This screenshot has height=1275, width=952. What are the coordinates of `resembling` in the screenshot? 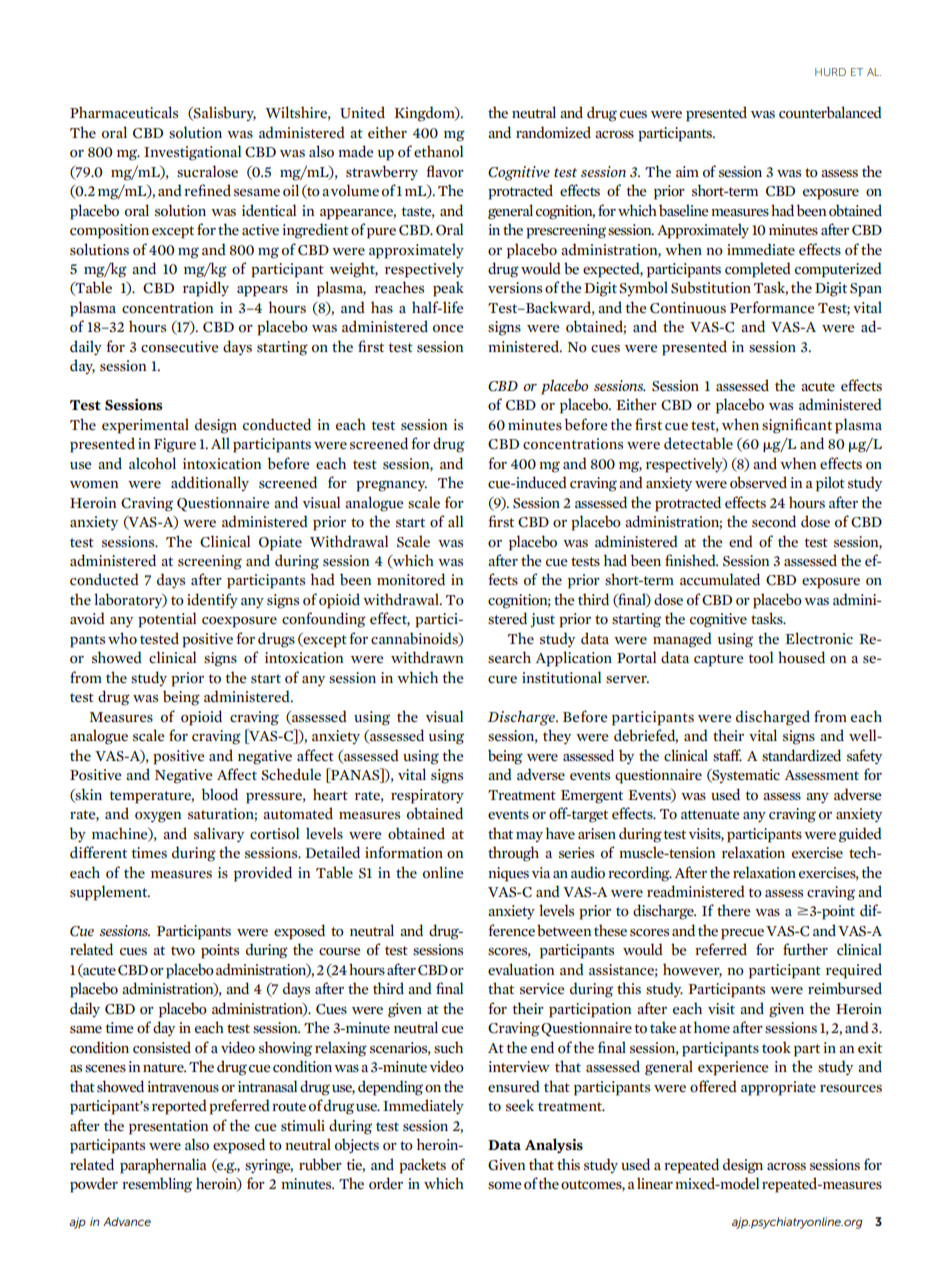 It's located at (157, 1185).
